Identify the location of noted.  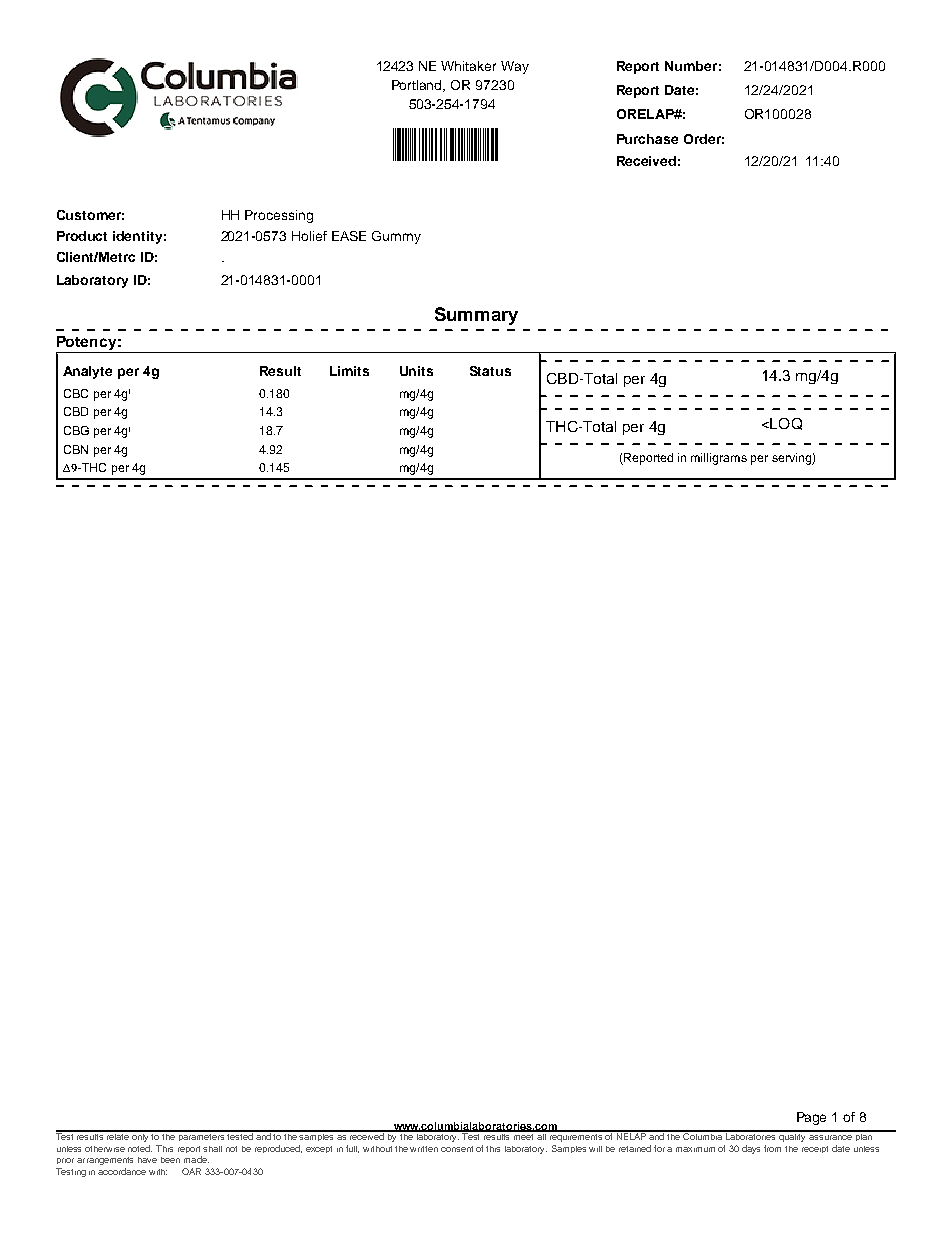
(140, 1148).
